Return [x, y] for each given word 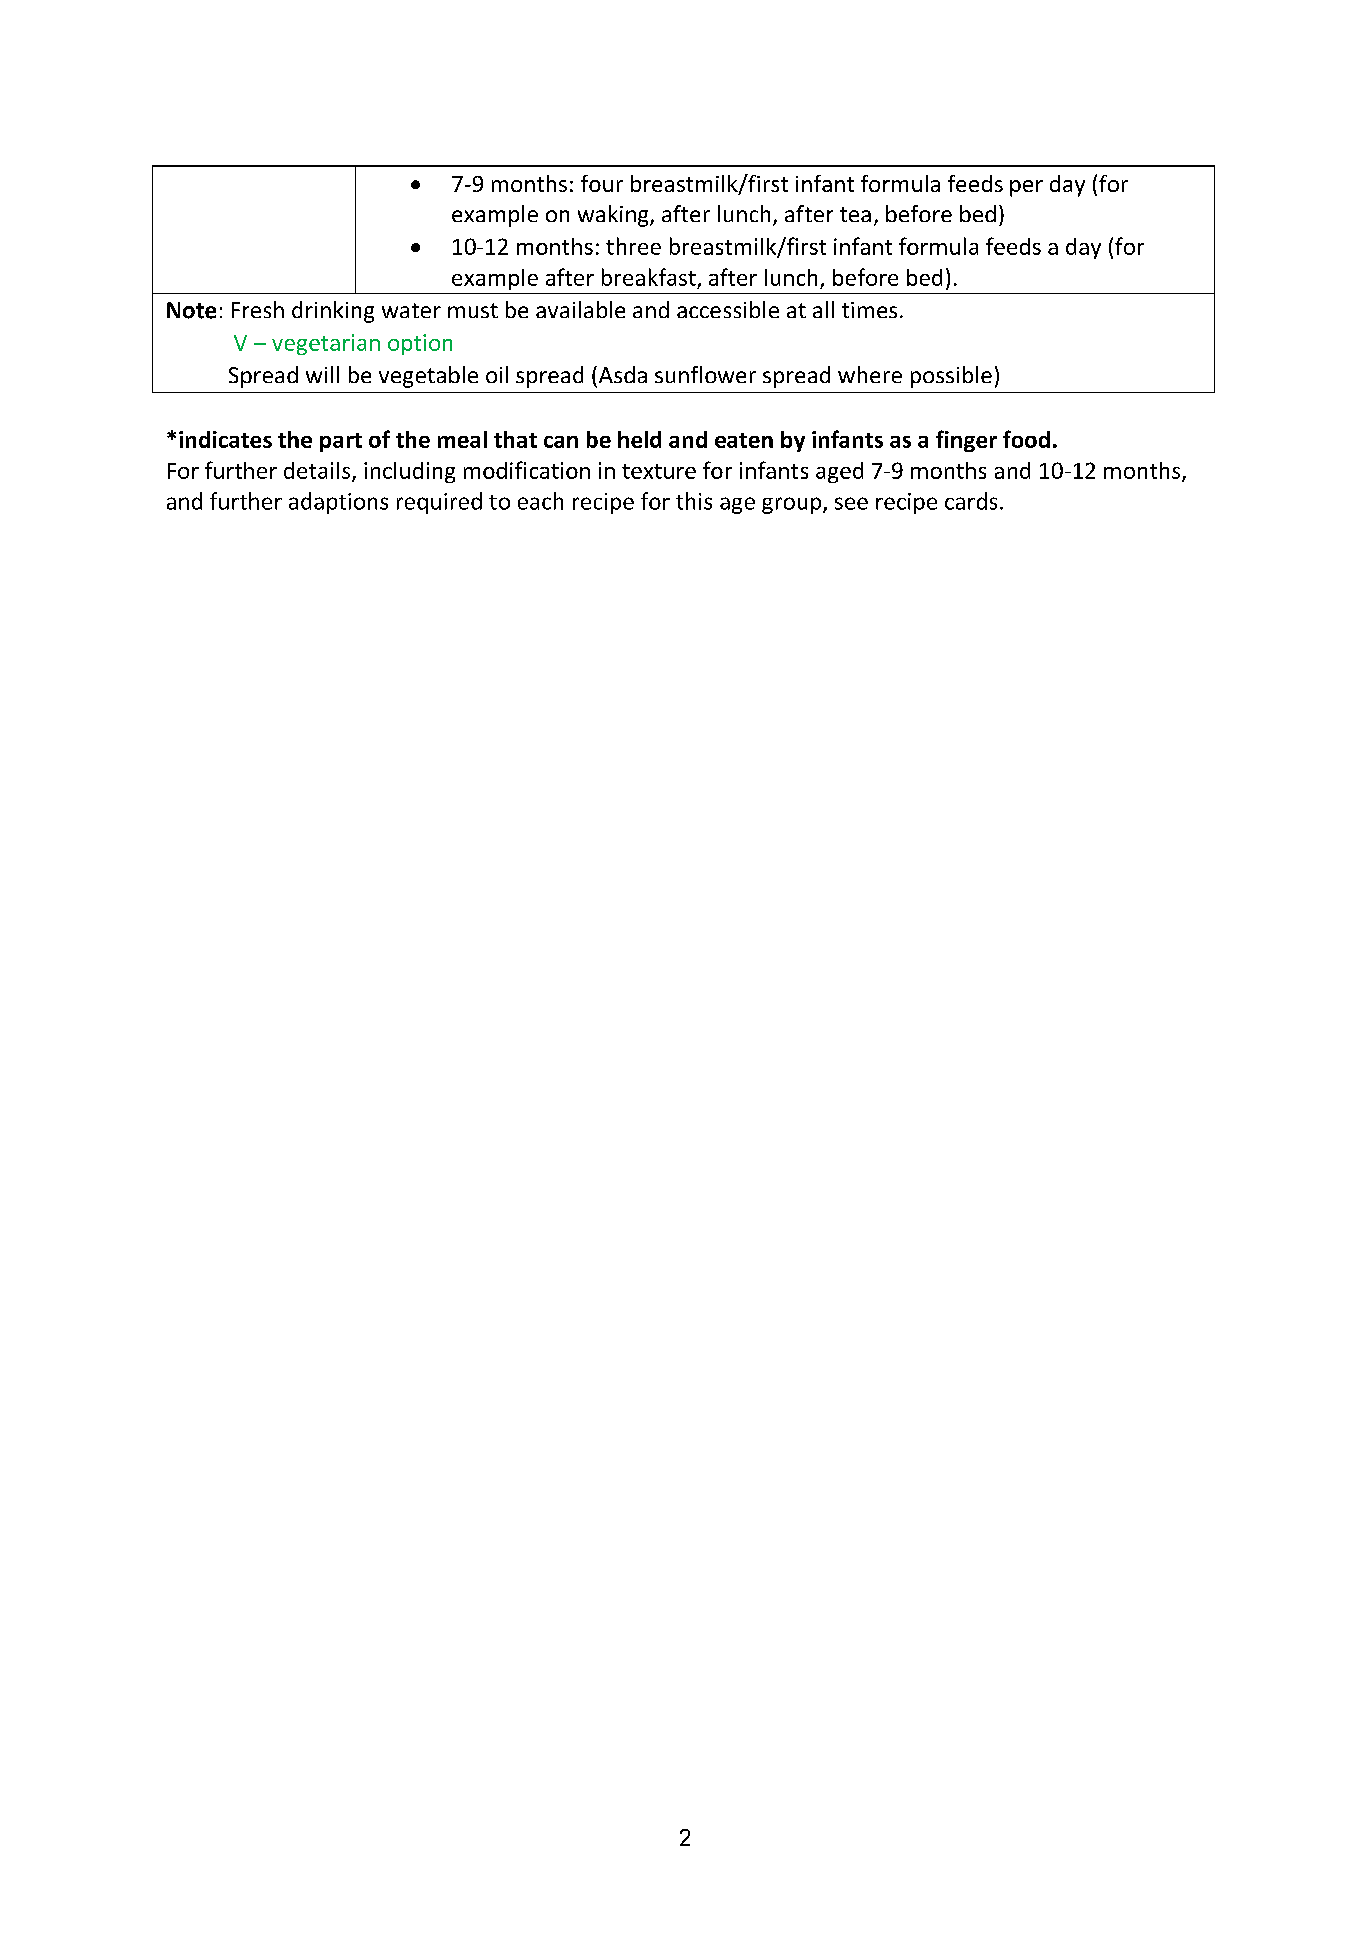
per [1026, 188]
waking [614, 216]
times [869, 310]
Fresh [258, 309]
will [322, 374]
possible [951, 377]
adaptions [338, 503]
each [540, 501]
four [602, 183]
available [580, 309]
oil [497, 374]
